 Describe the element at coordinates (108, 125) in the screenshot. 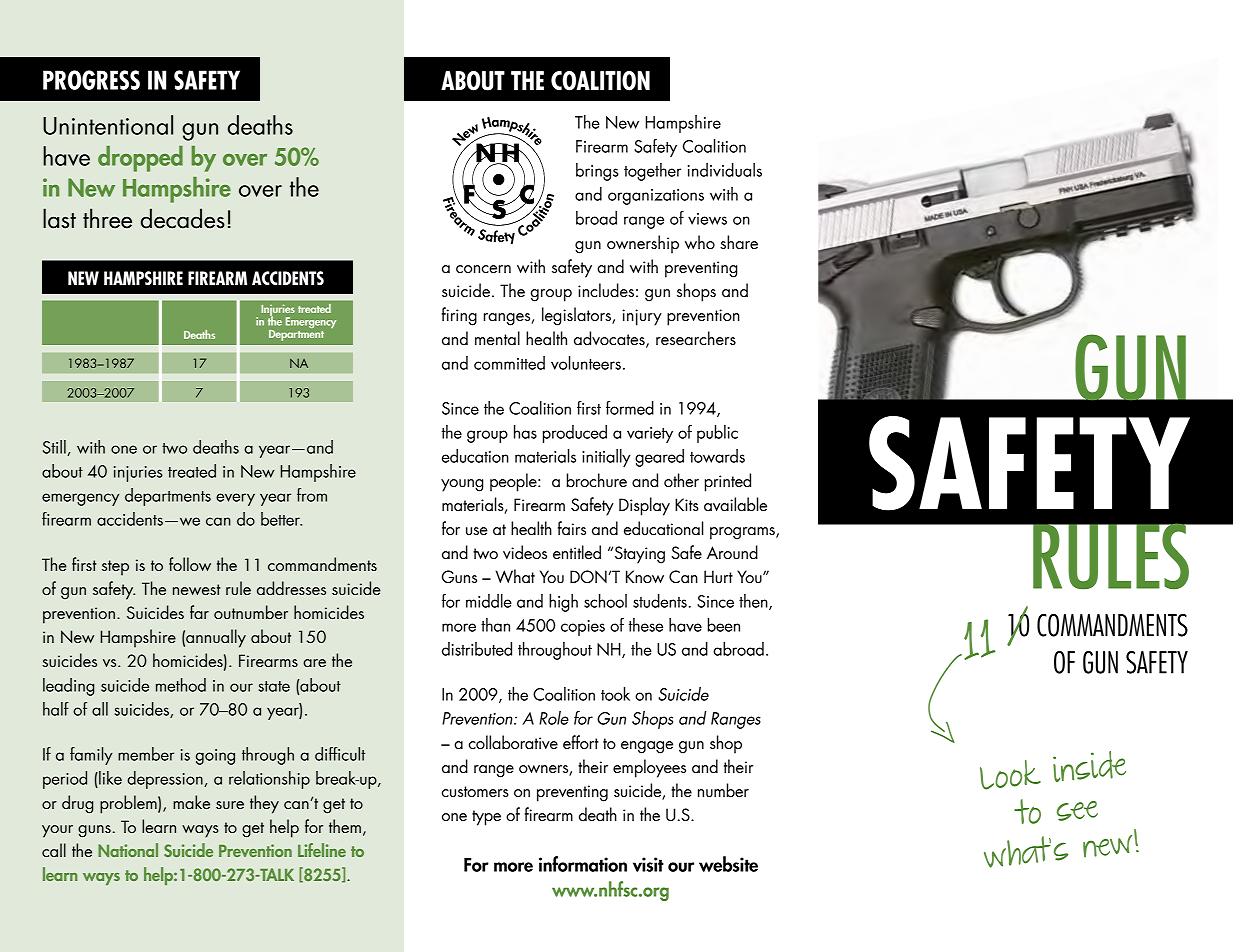

I see `Unintentional` at that location.
